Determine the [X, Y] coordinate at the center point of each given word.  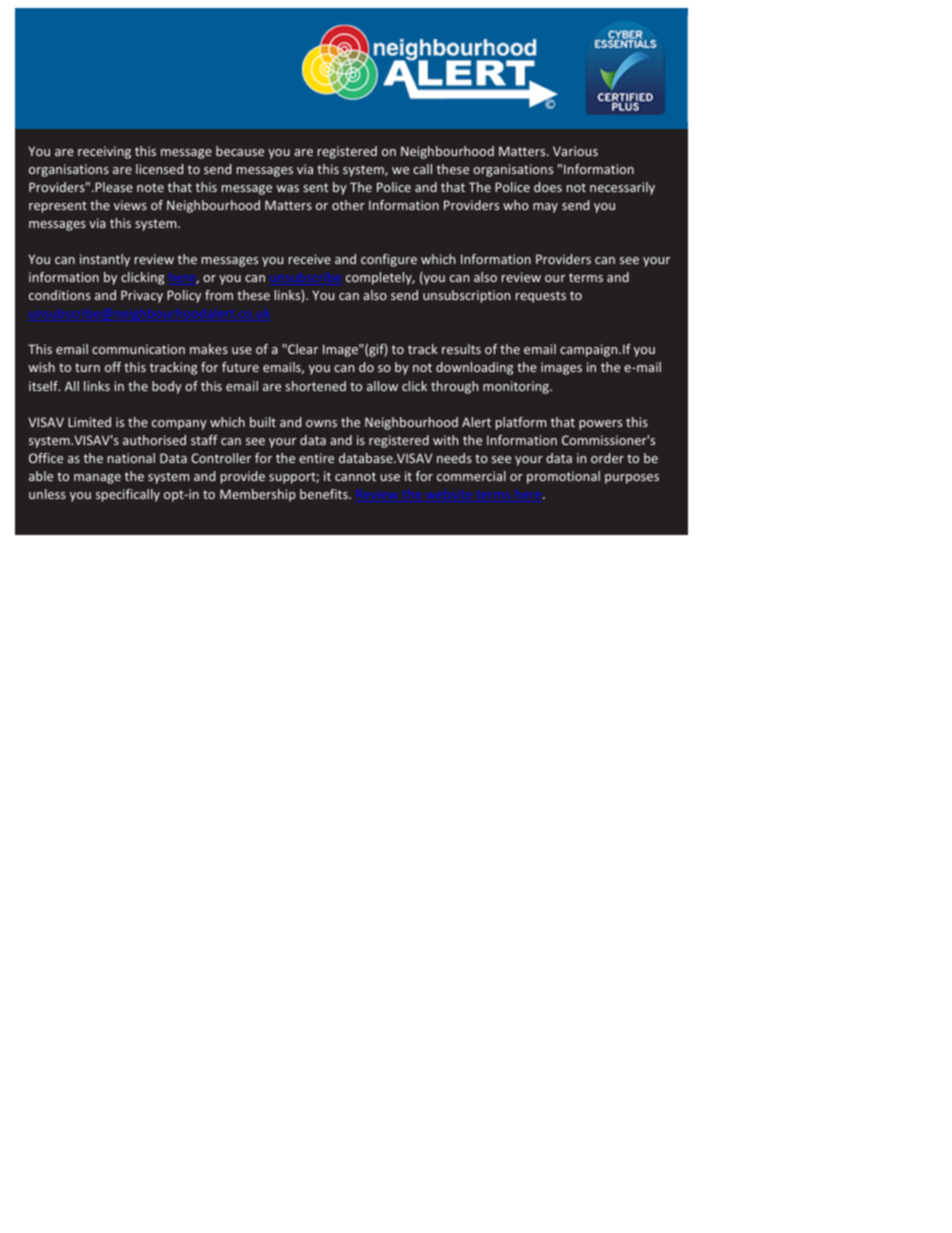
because [240, 151]
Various [575, 151]
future [240, 367]
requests [541, 297]
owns [321, 423]
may [545, 208]
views [130, 205]
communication [138, 349]
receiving [104, 152]
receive [310, 259]
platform [521, 423]
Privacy [142, 296]
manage [97, 479]
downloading [474, 368]
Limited [89, 422]
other [348, 205]
